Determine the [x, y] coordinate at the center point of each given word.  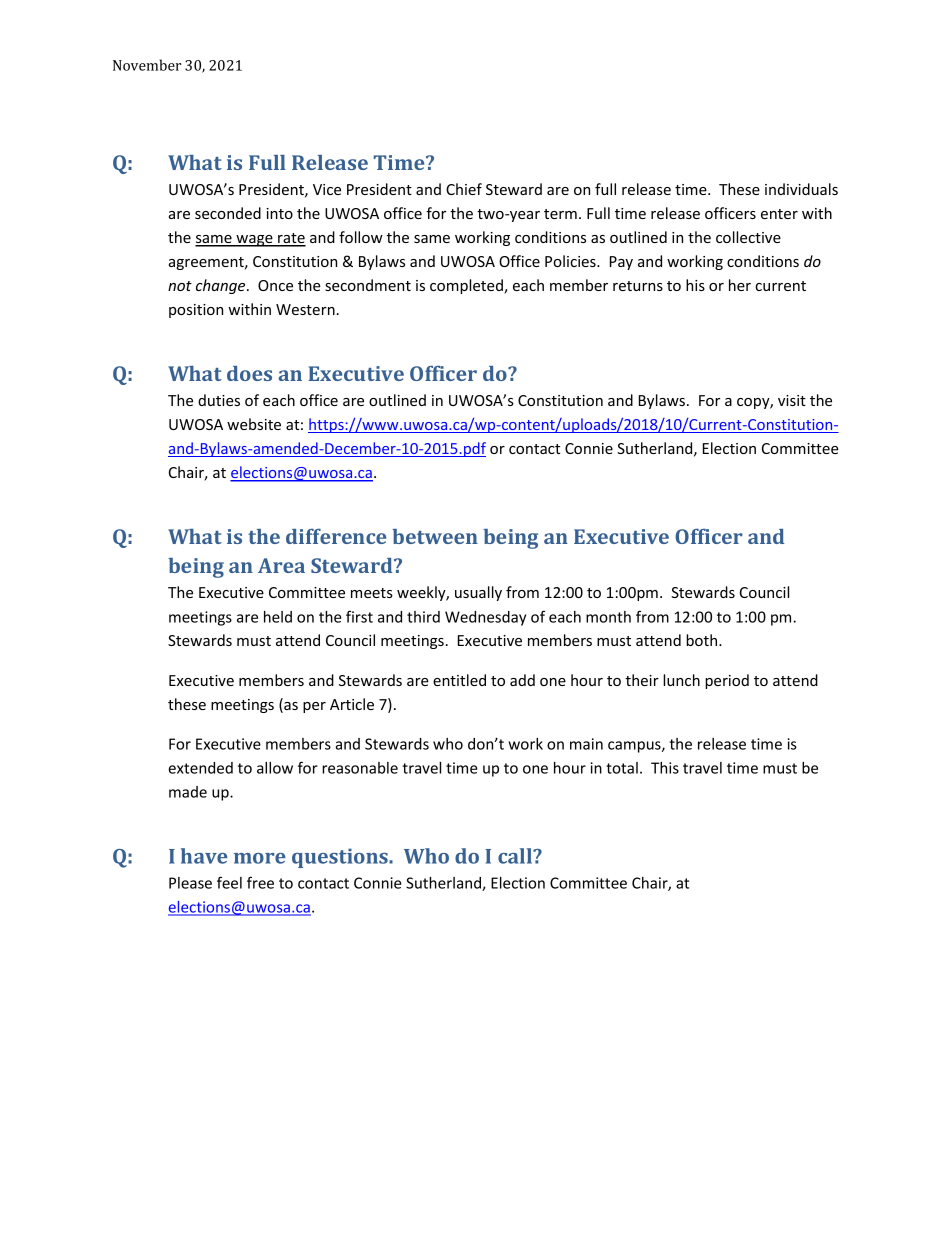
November [147, 65]
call [516, 856]
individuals [801, 189]
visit [792, 400]
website [254, 424]
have [204, 856]
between [435, 536]
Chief [464, 189]
